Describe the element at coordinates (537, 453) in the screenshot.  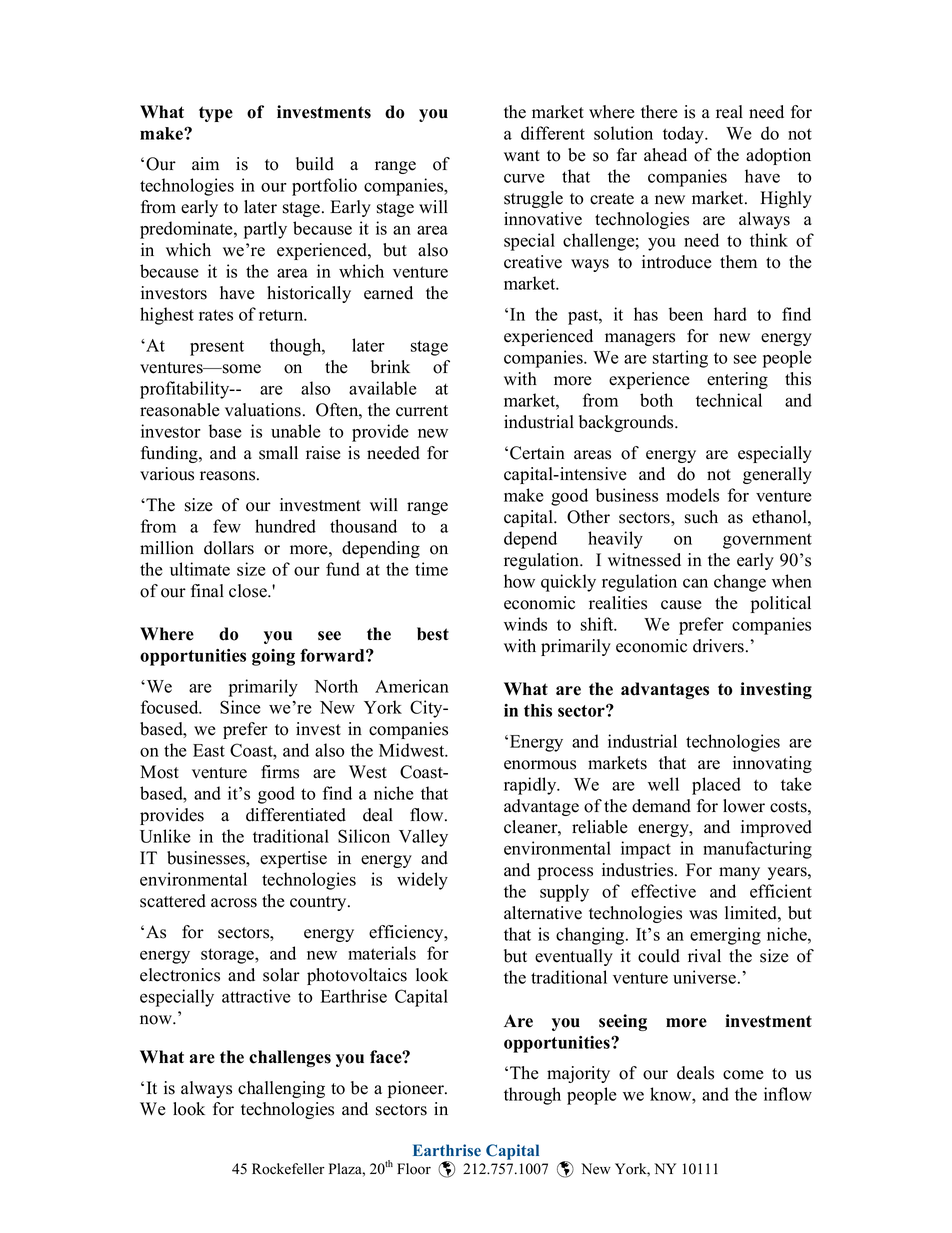
I see `Certain` at that location.
